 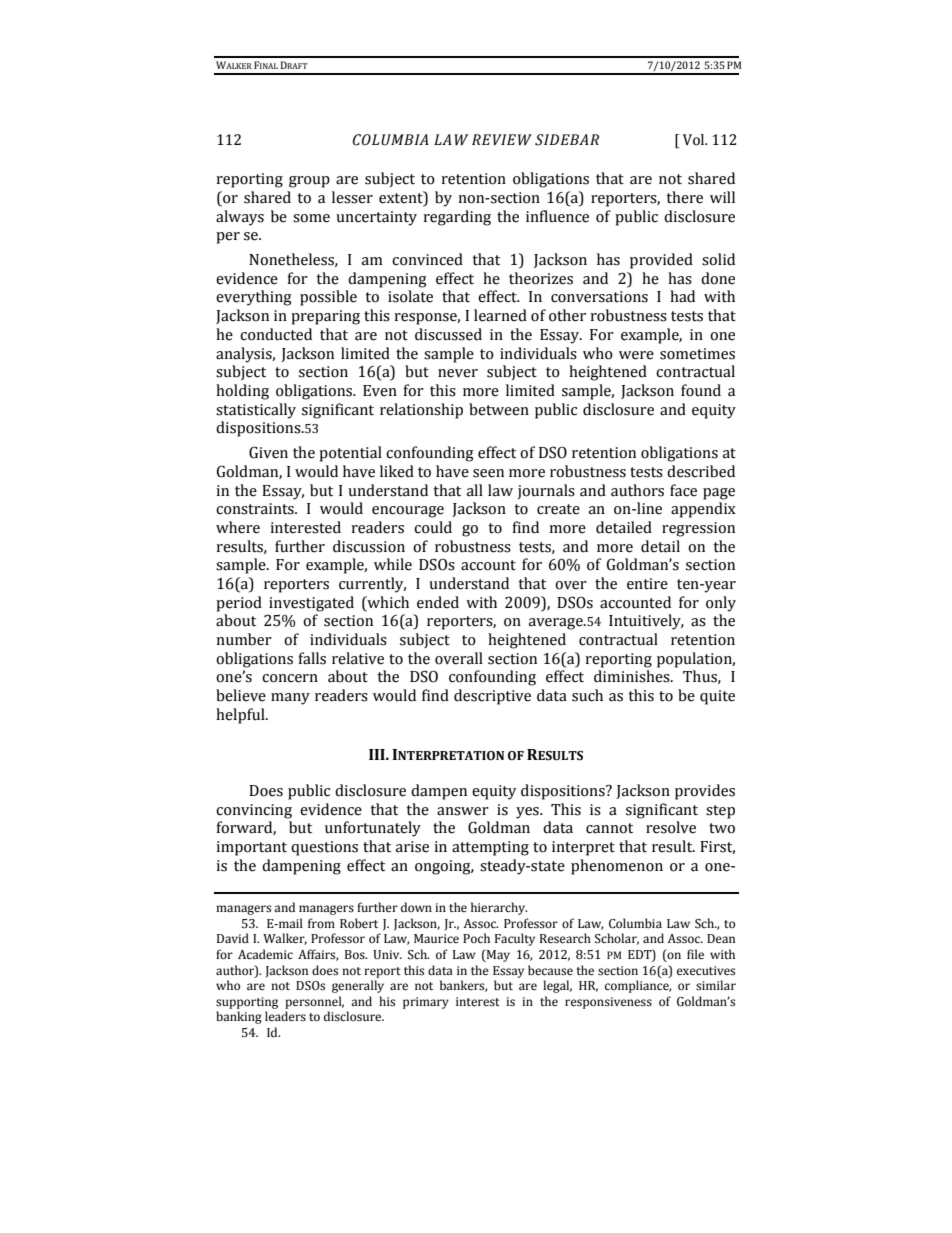 I want to click on primary, so click(x=426, y=1003).
